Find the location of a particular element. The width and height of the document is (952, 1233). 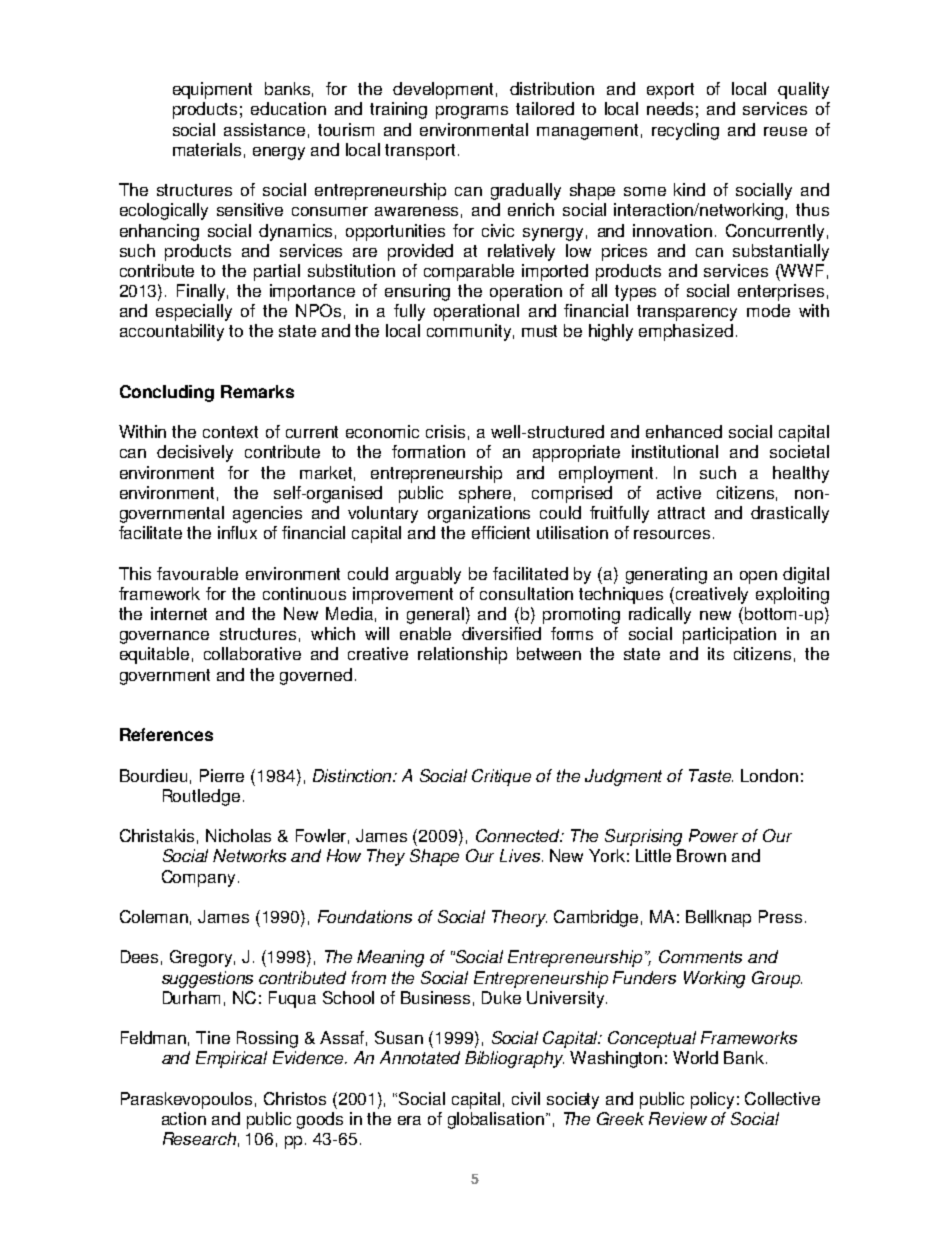

diversified is located at coordinates (501, 633).
